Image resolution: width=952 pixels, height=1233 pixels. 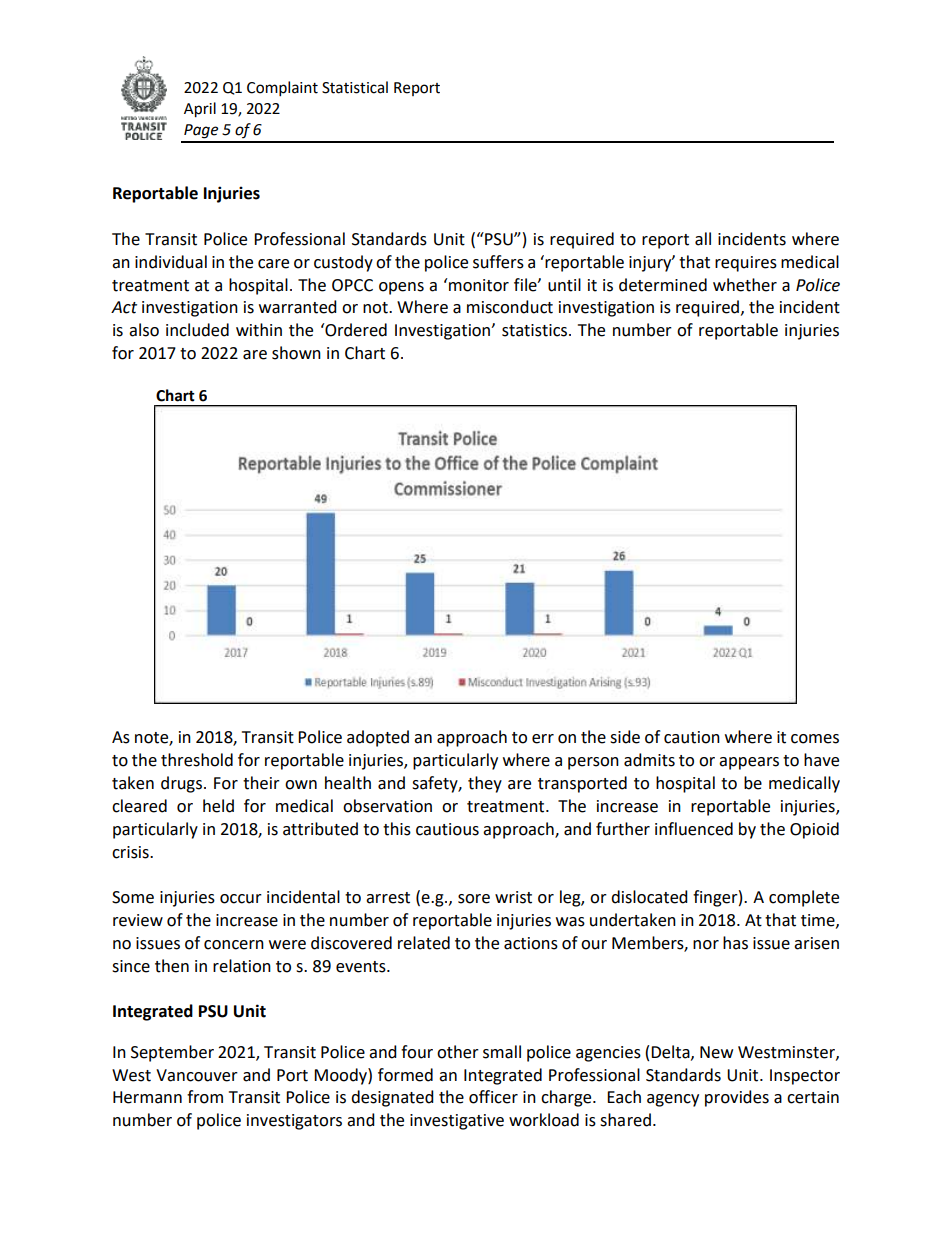 I want to click on from, so click(x=205, y=1097).
